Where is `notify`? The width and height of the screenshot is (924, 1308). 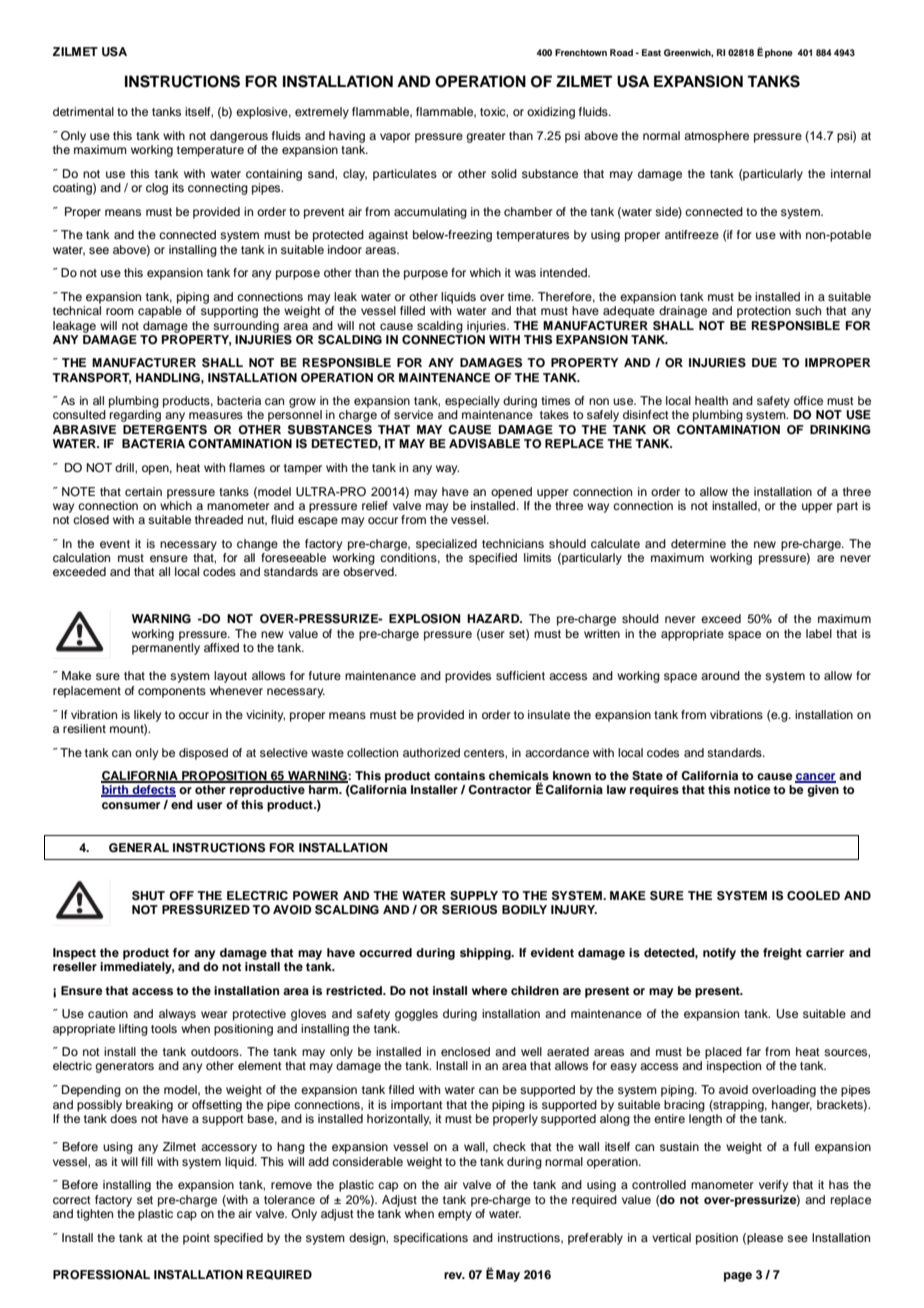 notify is located at coordinates (719, 954).
